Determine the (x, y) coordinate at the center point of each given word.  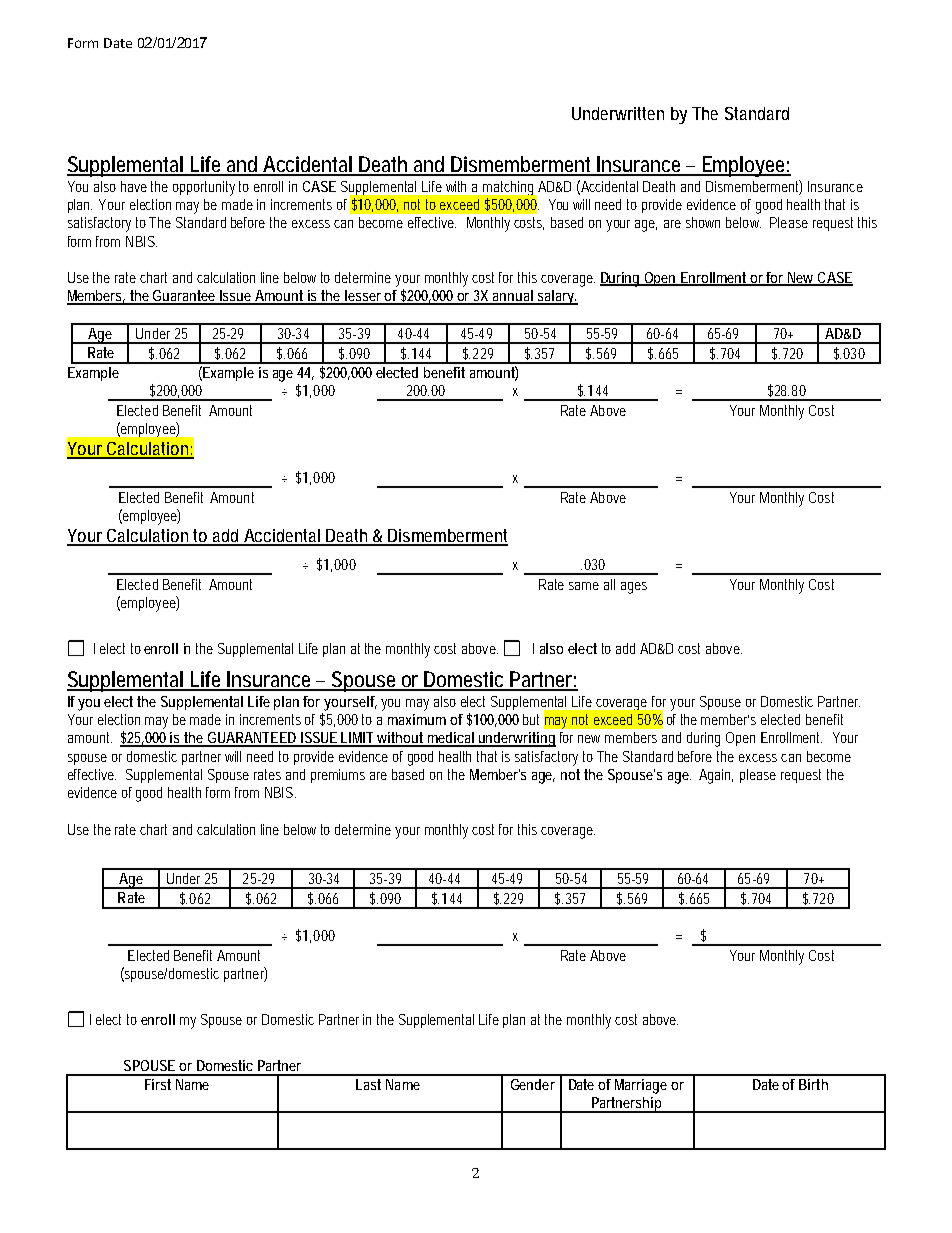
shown (703, 222)
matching (508, 188)
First (158, 1084)
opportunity (204, 188)
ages (634, 588)
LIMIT (358, 739)
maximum (417, 719)
